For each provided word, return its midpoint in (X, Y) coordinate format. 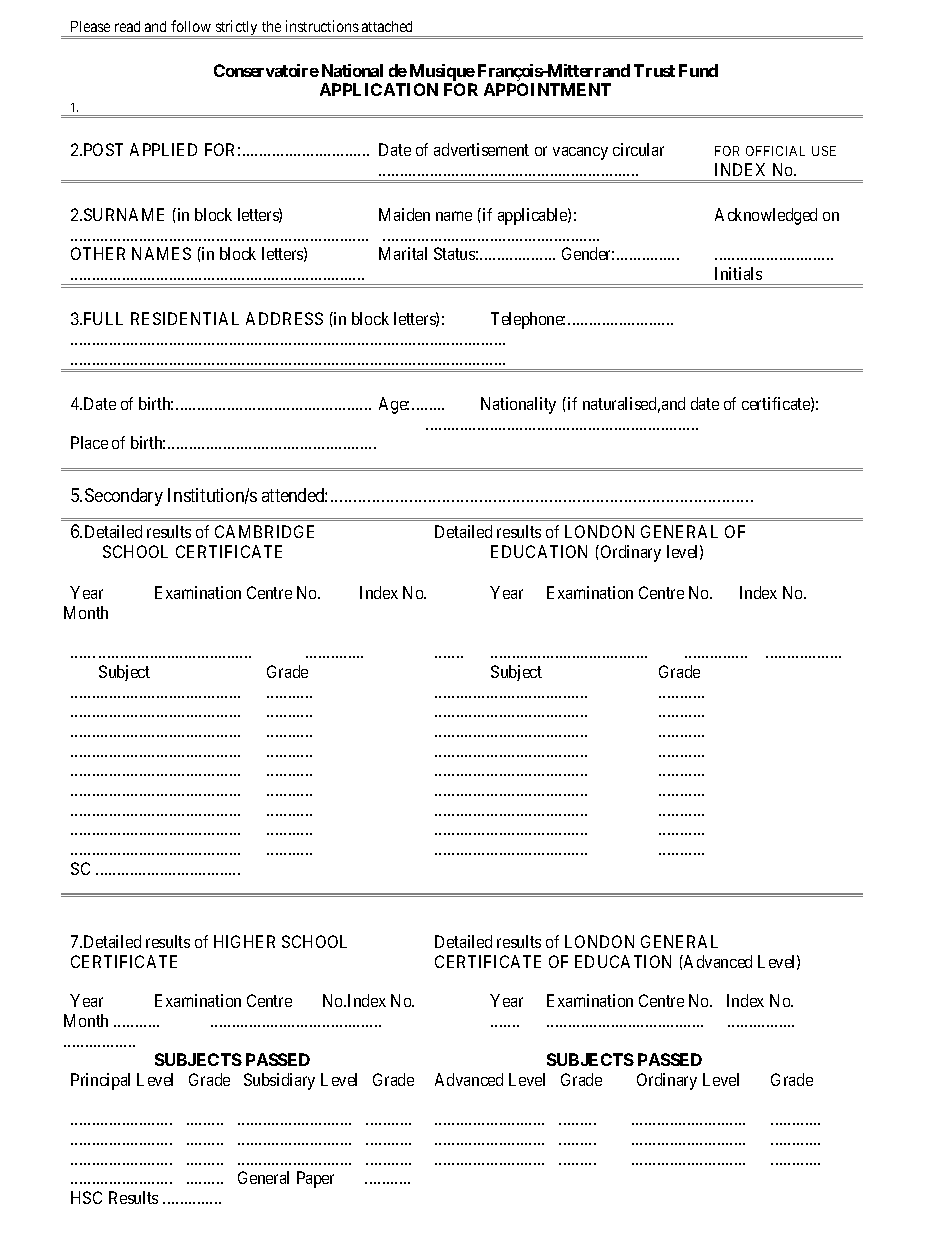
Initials (738, 273)
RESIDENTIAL (185, 318)
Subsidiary (279, 1081)
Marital (403, 253)
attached (387, 26)
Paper (315, 1179)
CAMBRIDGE (264, 531)
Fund (698, 70)
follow (191, 26)
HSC (86, 1197)
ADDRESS (284, 318)
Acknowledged (766, 216)
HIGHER (244, 941)
